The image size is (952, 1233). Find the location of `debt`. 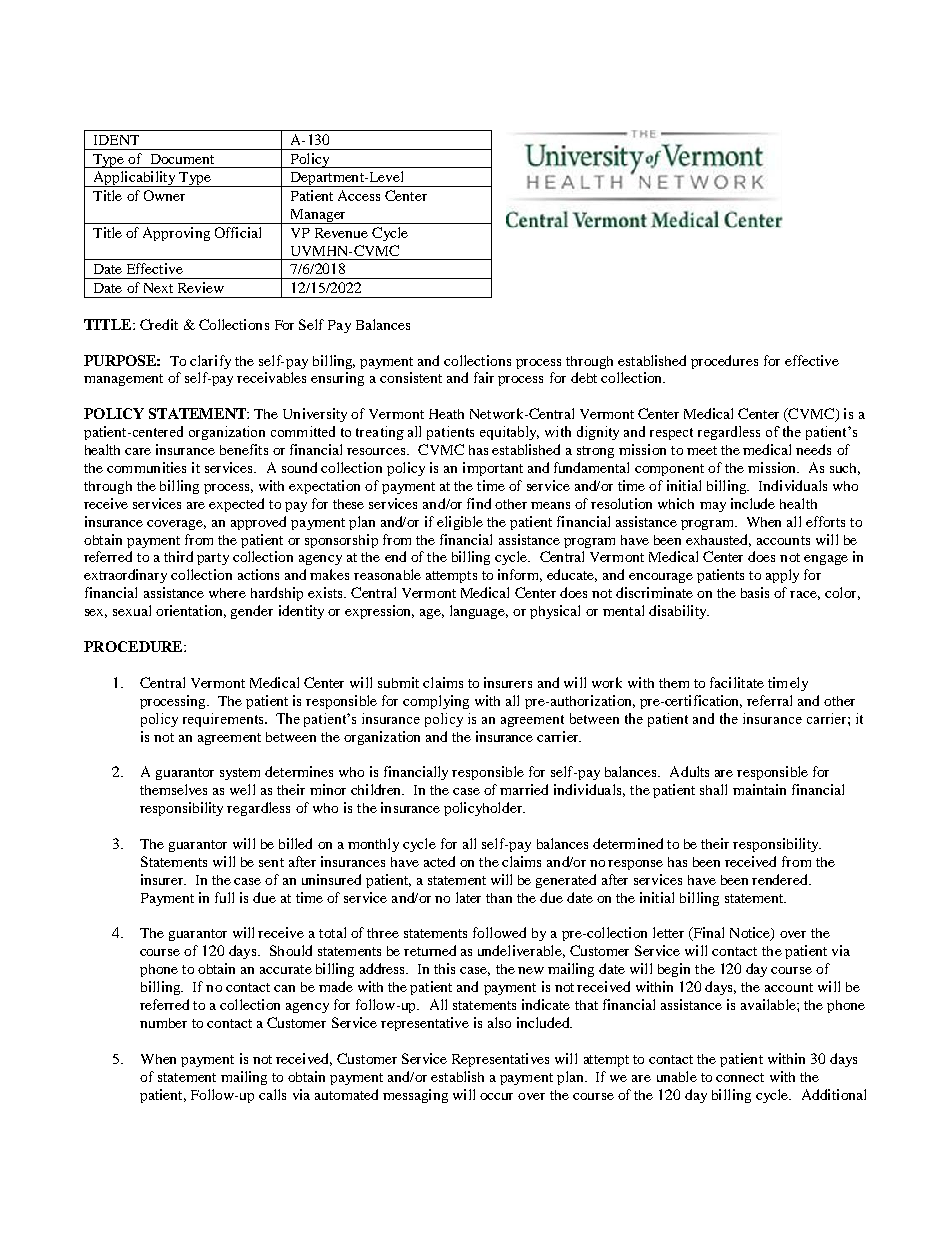

debt is located at coordinates (584, 377).
